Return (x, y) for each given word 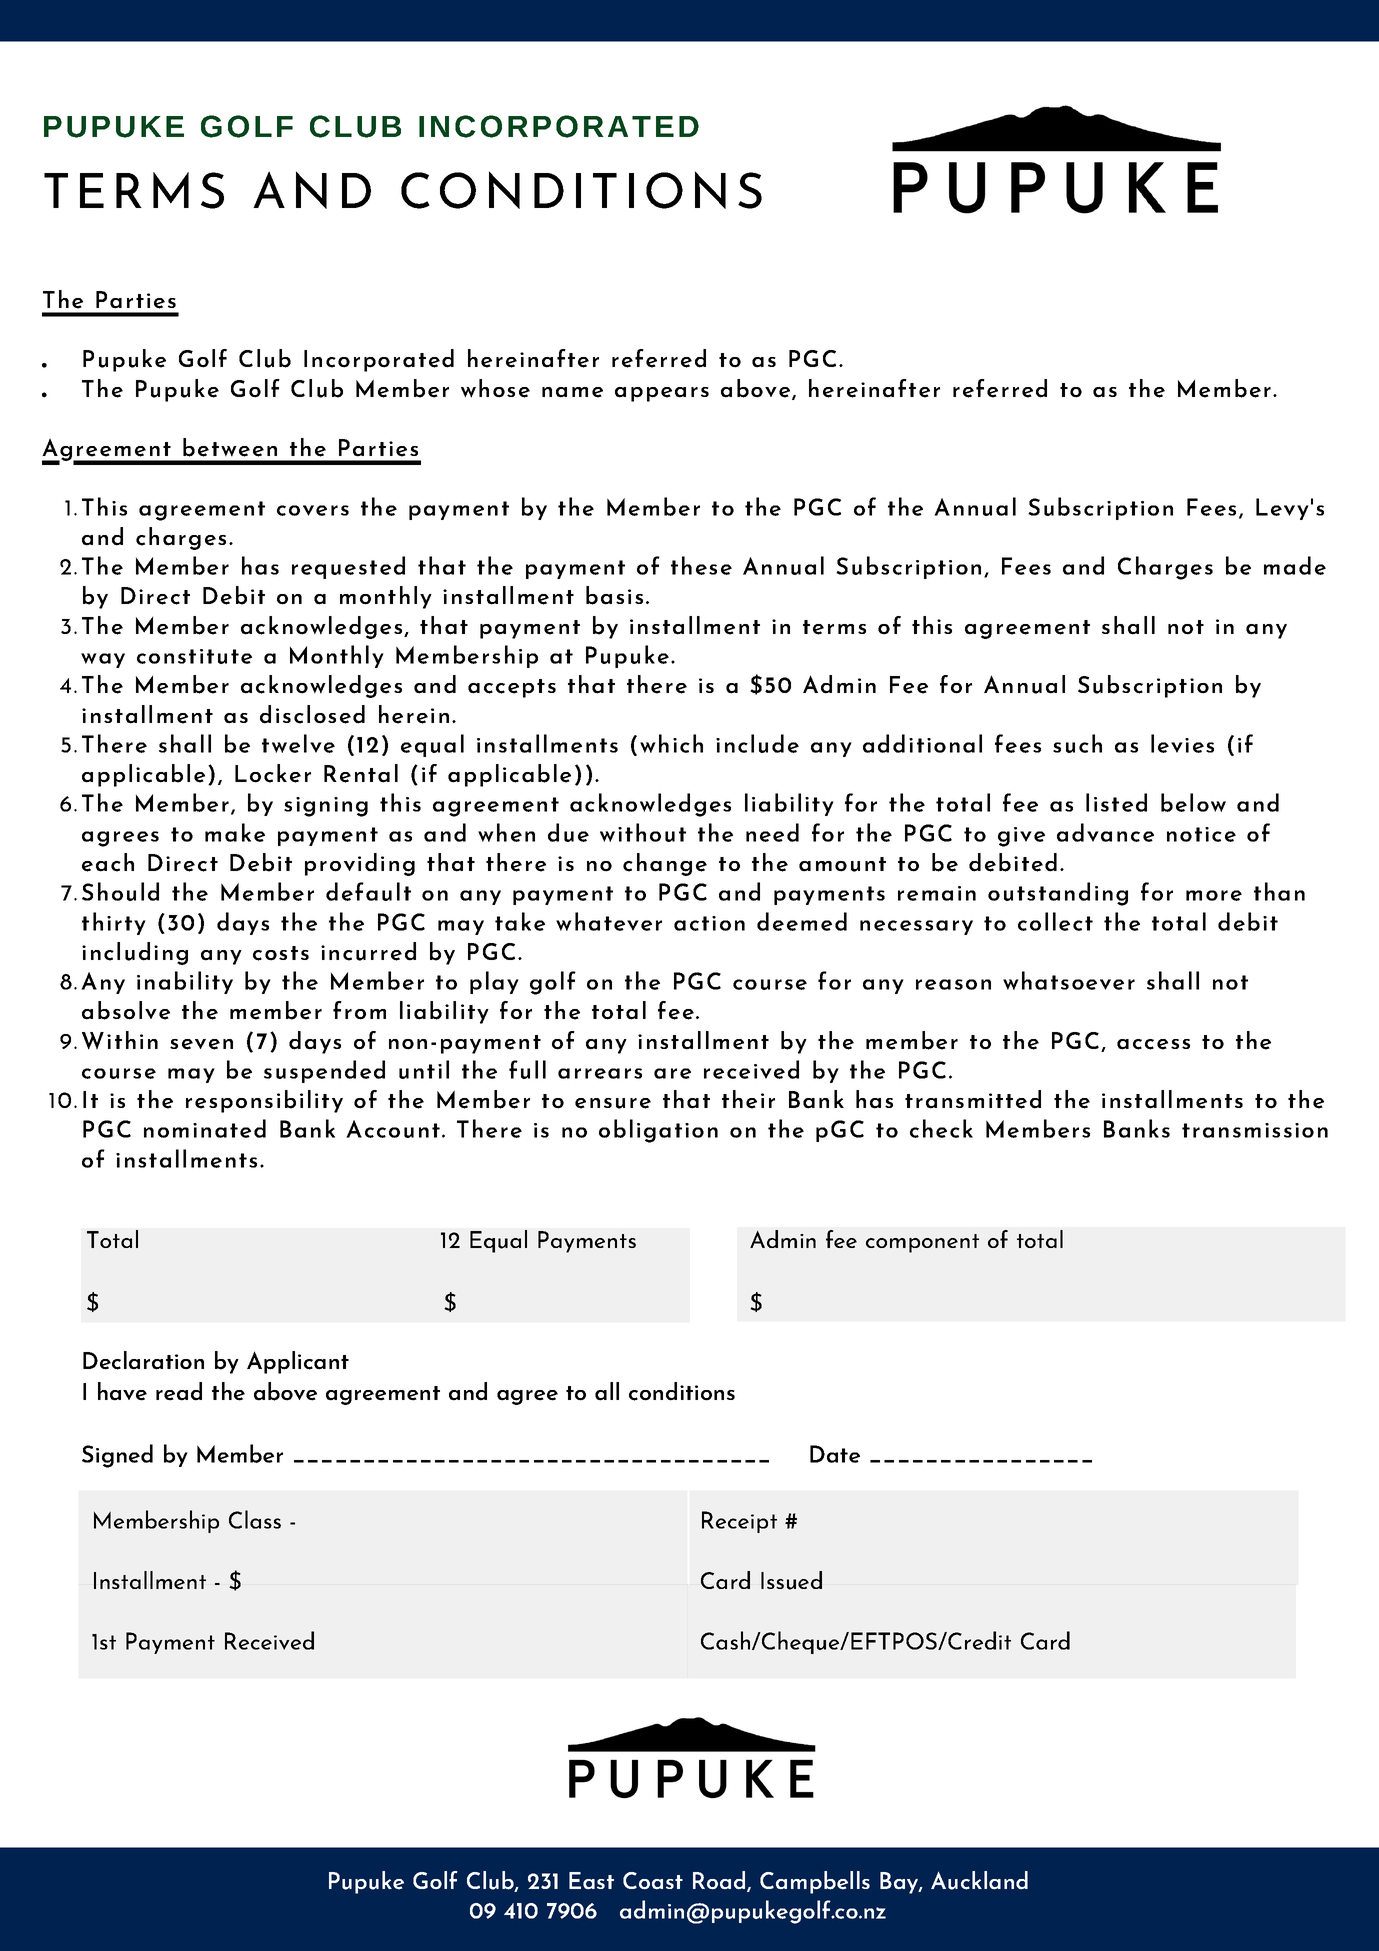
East (591, 1881)
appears (662, 394)
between (230, 447)
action (709, 923)
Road (720, 1881)
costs (281, 953)
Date (835, 1454)
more (1214, 895)
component (922, 1243)
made (1295, 565)
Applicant (298, 1362)
